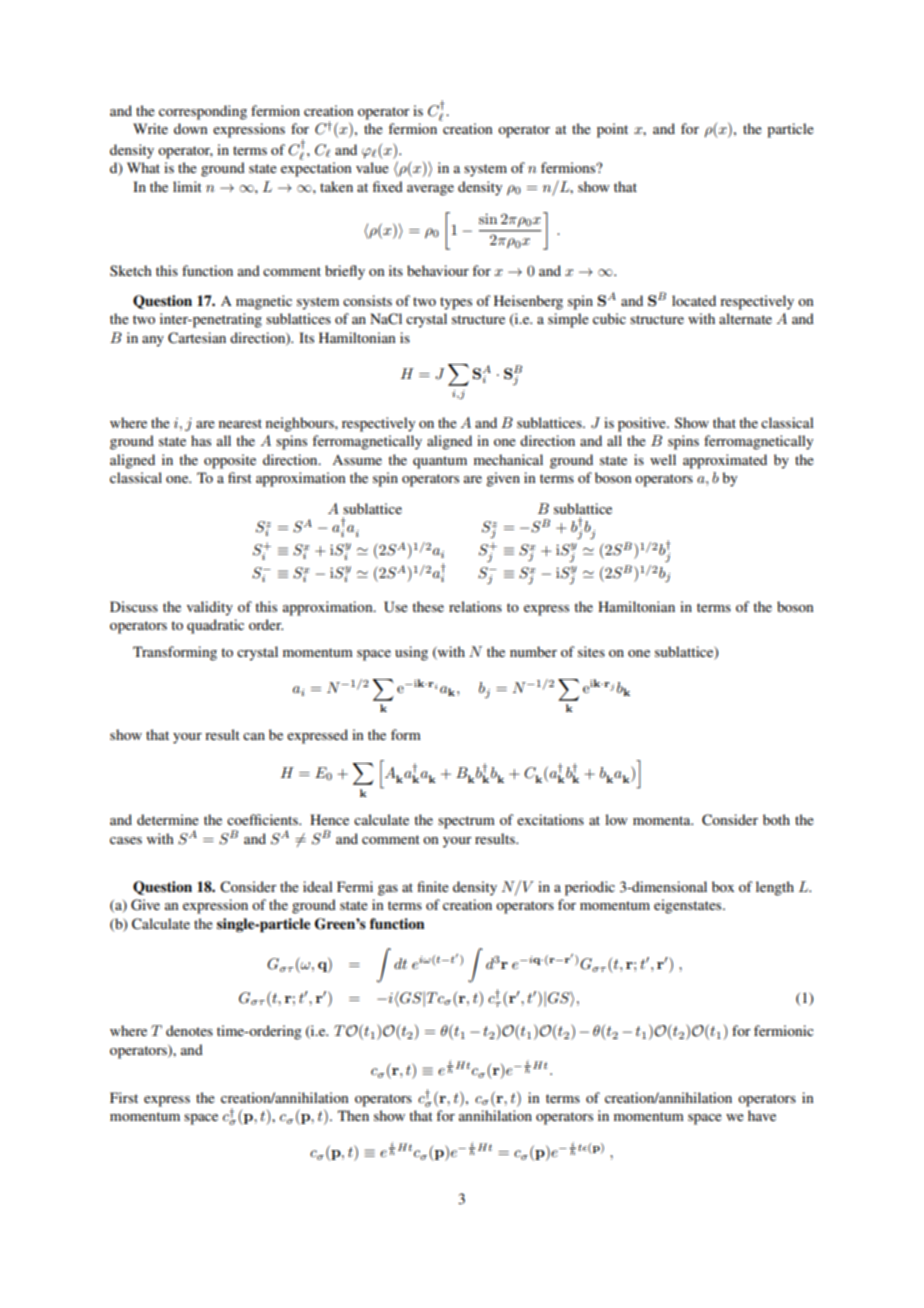 The width and height of the image is (924, 1308). What do you see at coordinates (643, 424) in the image?
I see `positive` at bounding box center [643, 424].
